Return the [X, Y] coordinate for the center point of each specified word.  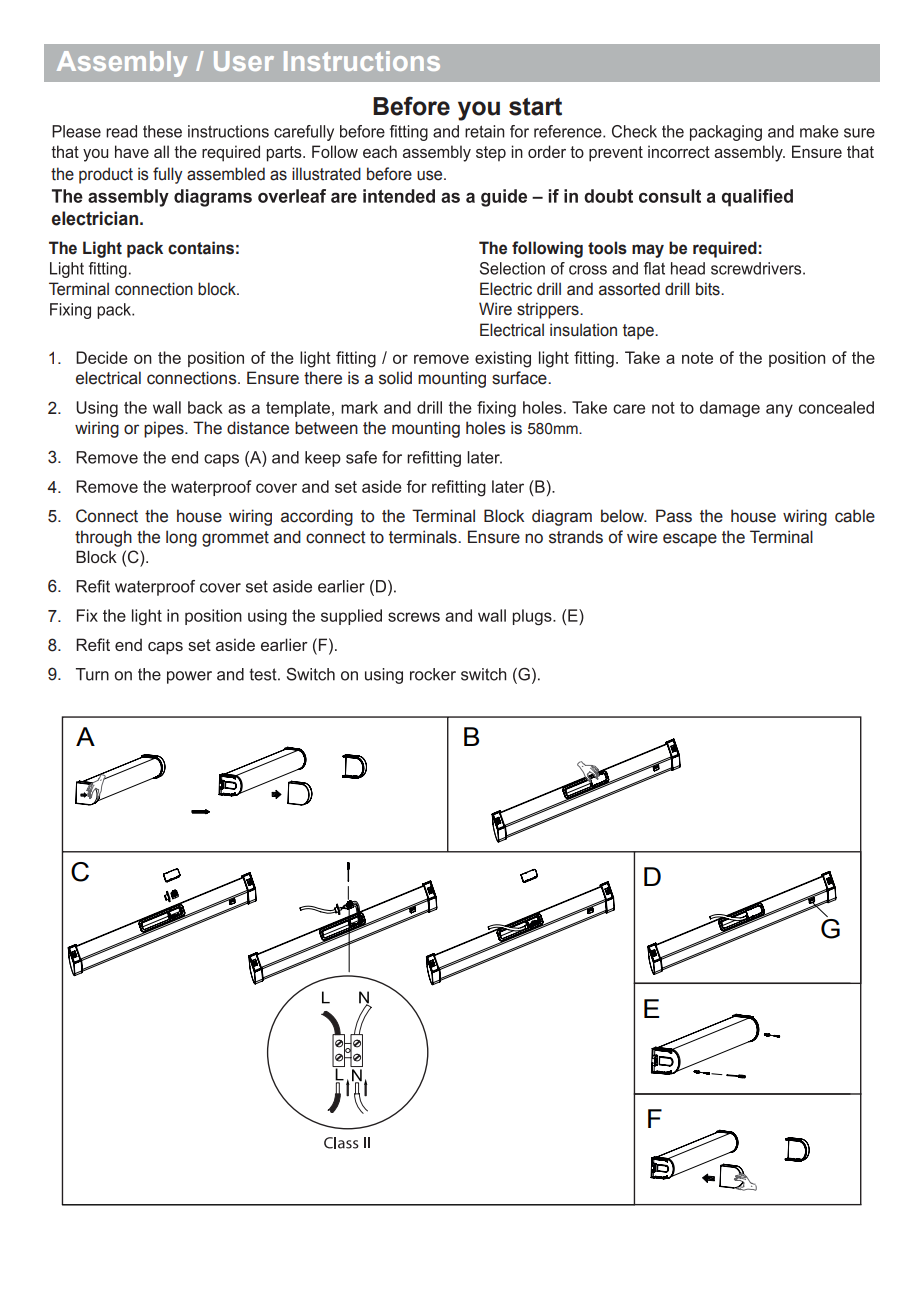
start [535, 107]
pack [145, 249]
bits [709, 289]
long [181, 538]
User [244, 61]
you [479, 111]
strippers [549, 310]
